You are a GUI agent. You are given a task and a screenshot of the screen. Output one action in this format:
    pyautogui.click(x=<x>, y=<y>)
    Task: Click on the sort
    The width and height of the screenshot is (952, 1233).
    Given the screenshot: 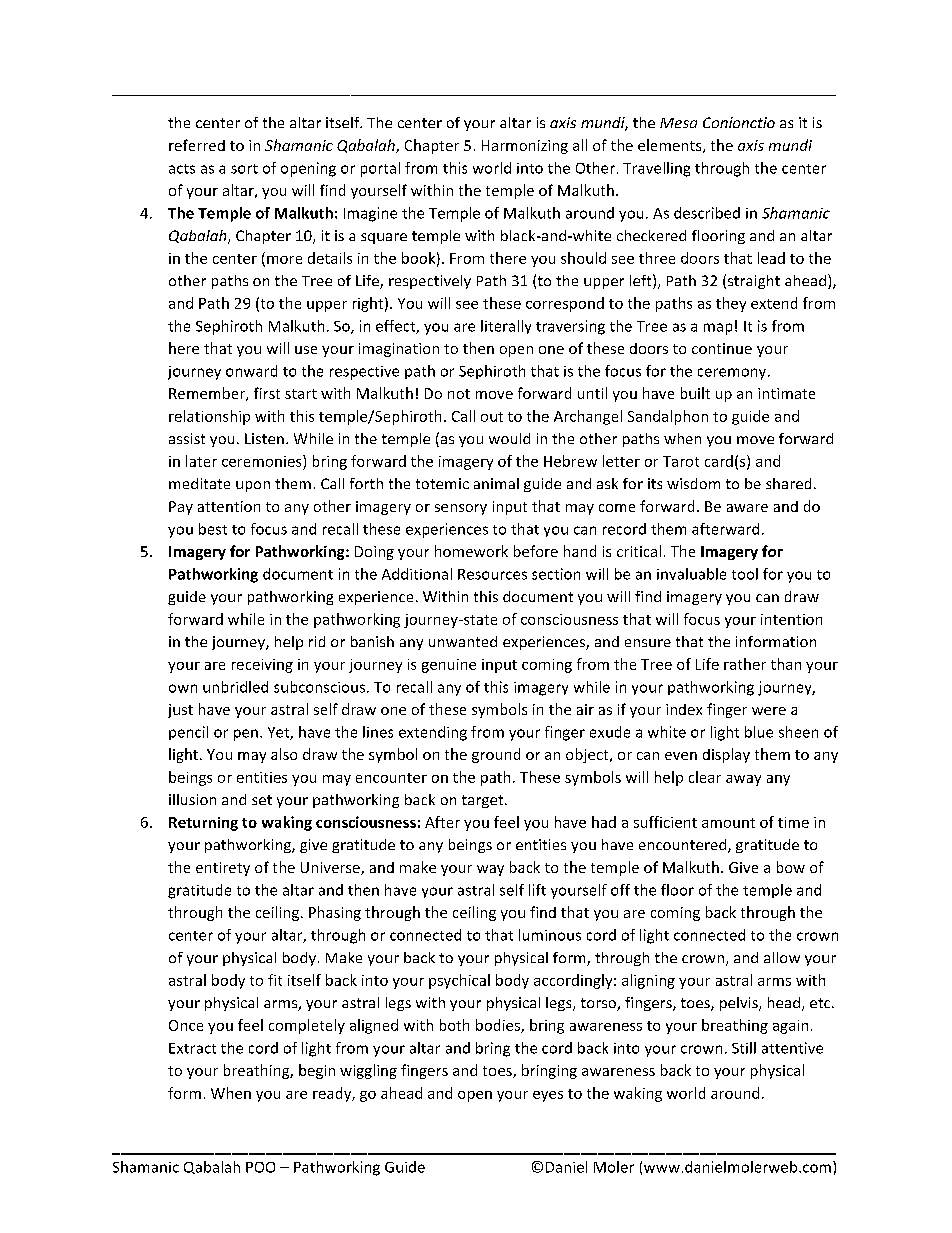 What is the action you would take?
    pyautogui.click(x=244, y=169)
